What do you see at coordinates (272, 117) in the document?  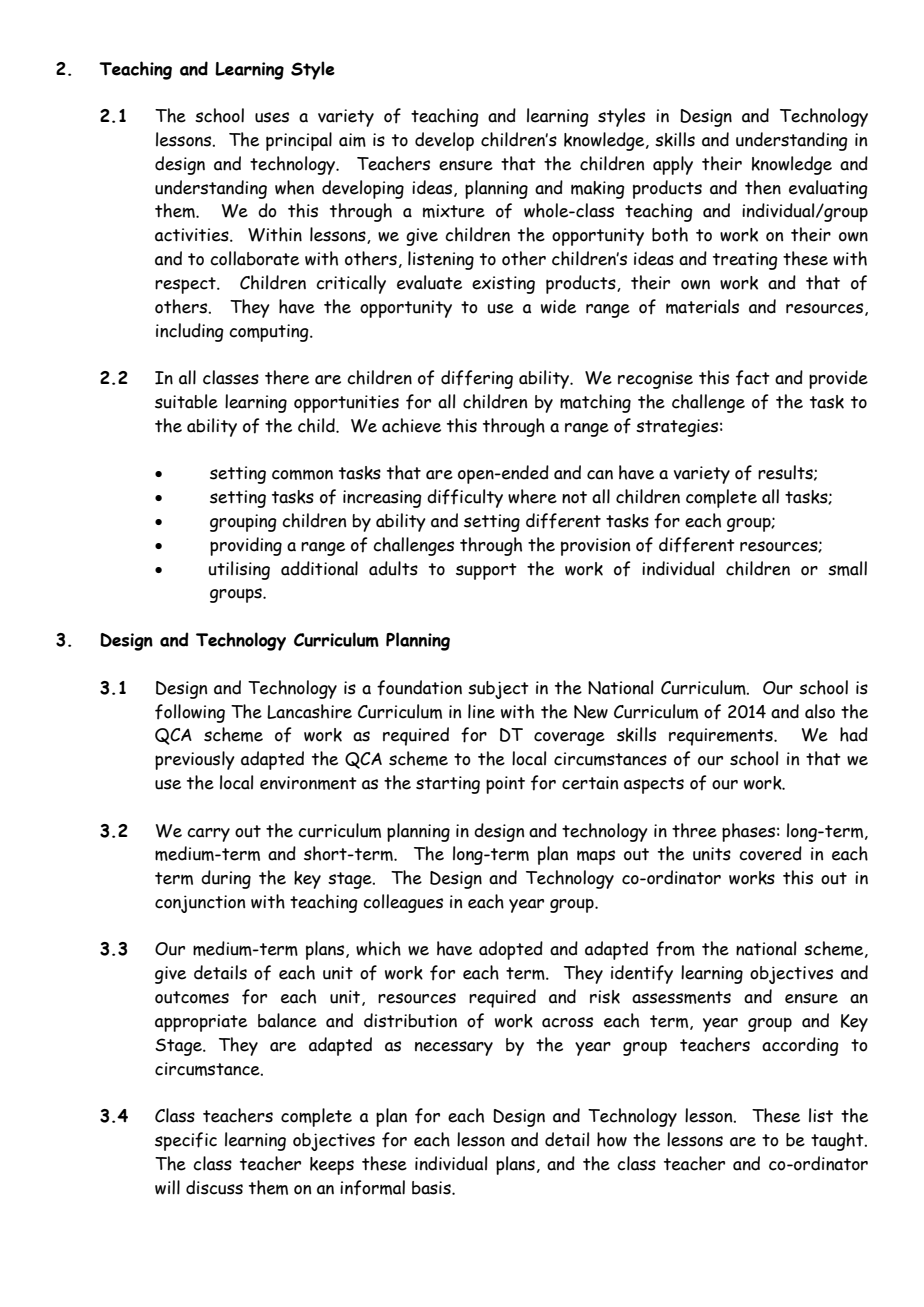 I see `uses` at bounding box center [272, 117].
